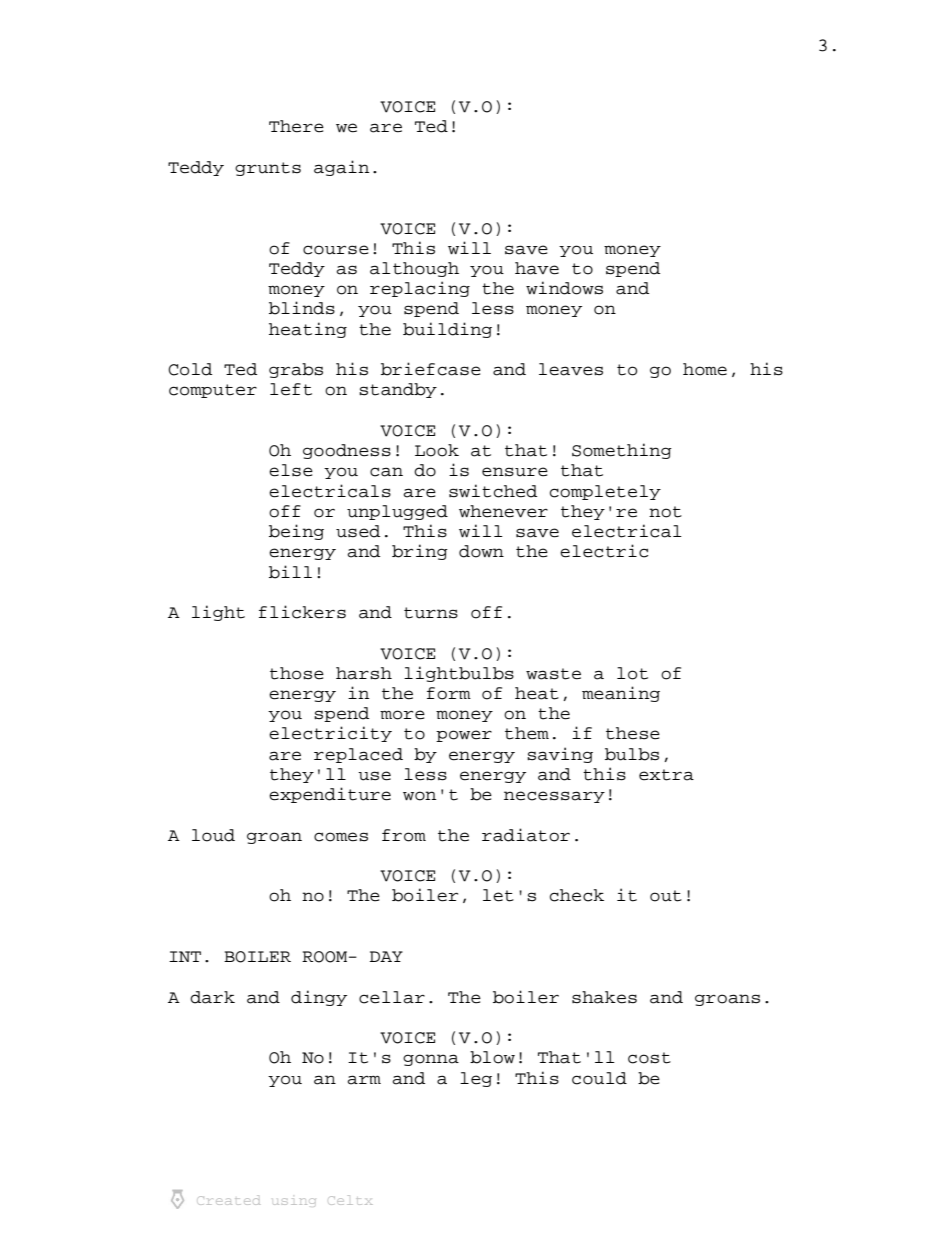 The image size is (952, 1233). What do you see at coordinates (268, 169) in the document?
I see `grunts` at bounding box center [268, 169].
